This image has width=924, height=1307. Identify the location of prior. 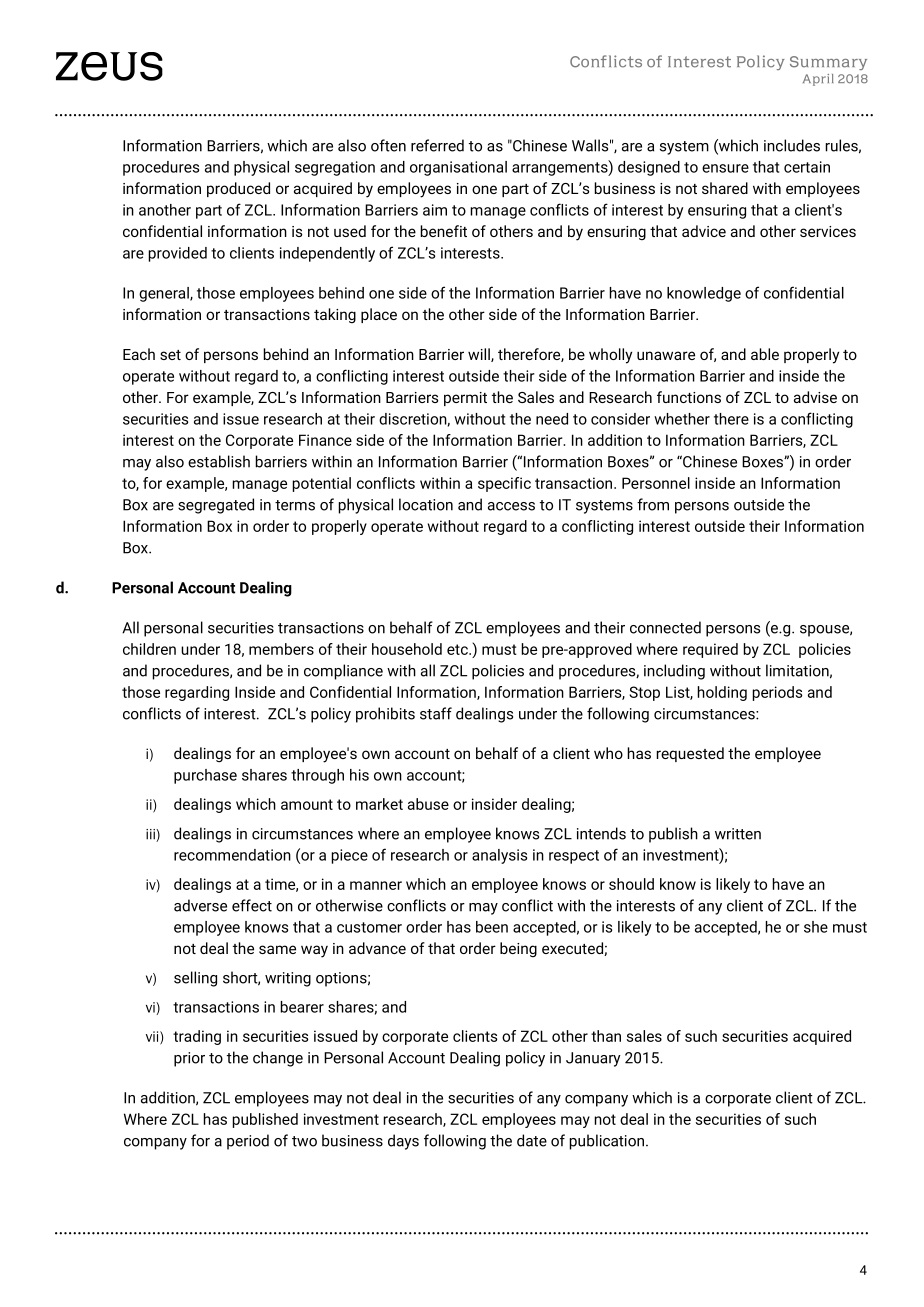
(189, 1059).
